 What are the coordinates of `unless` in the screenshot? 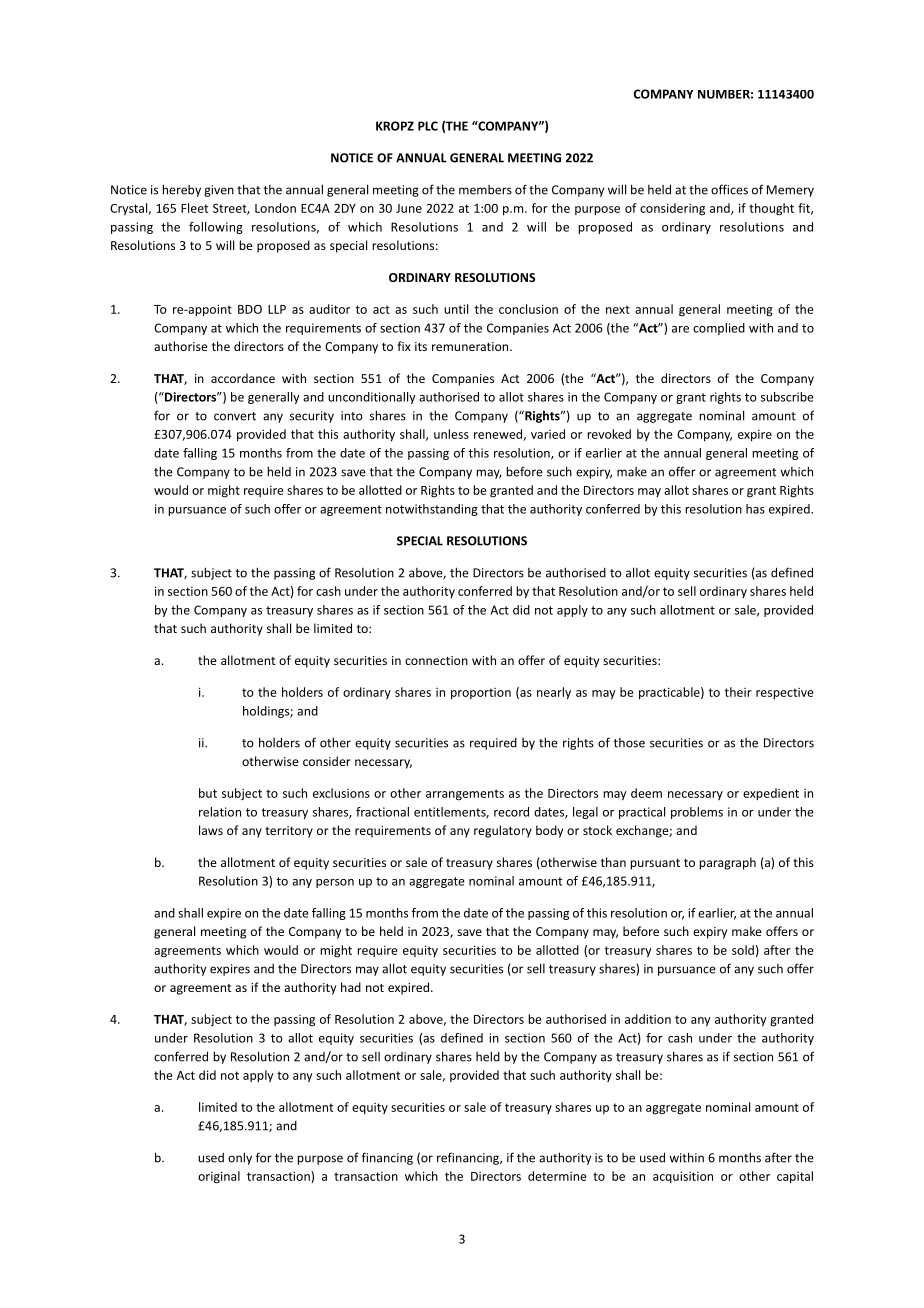 It's located at (451, 434).
